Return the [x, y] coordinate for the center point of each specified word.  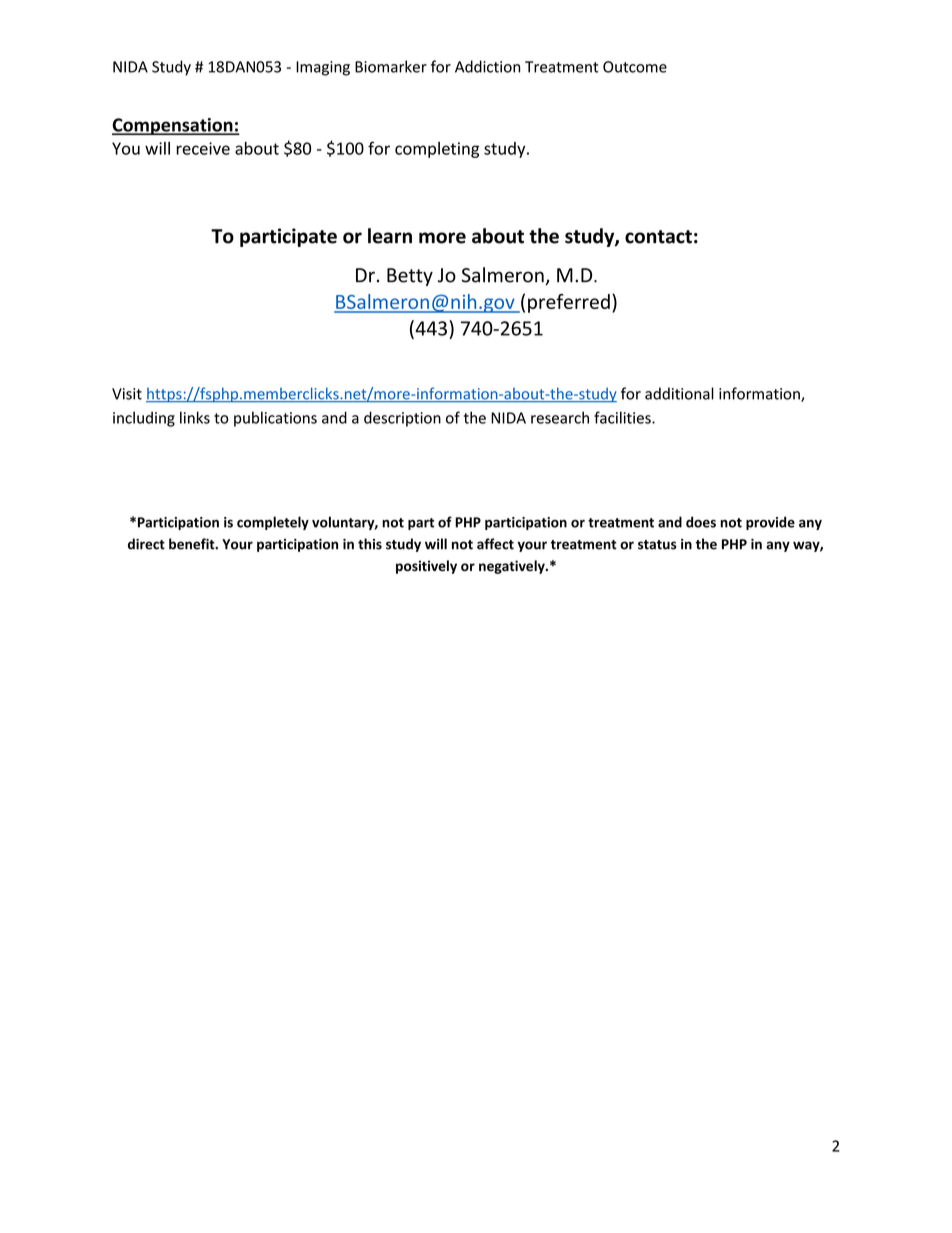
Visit [127, 394]
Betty [410, 277]
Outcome [635, 67]
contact [658, 237]
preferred [569, 303]
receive [203, 148]
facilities [623, 417]
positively [426, 567]
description [402, 419]
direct [146, 544]
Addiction [487, 66]
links [195, 417]
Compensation [173, 126]
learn [390, 236]
